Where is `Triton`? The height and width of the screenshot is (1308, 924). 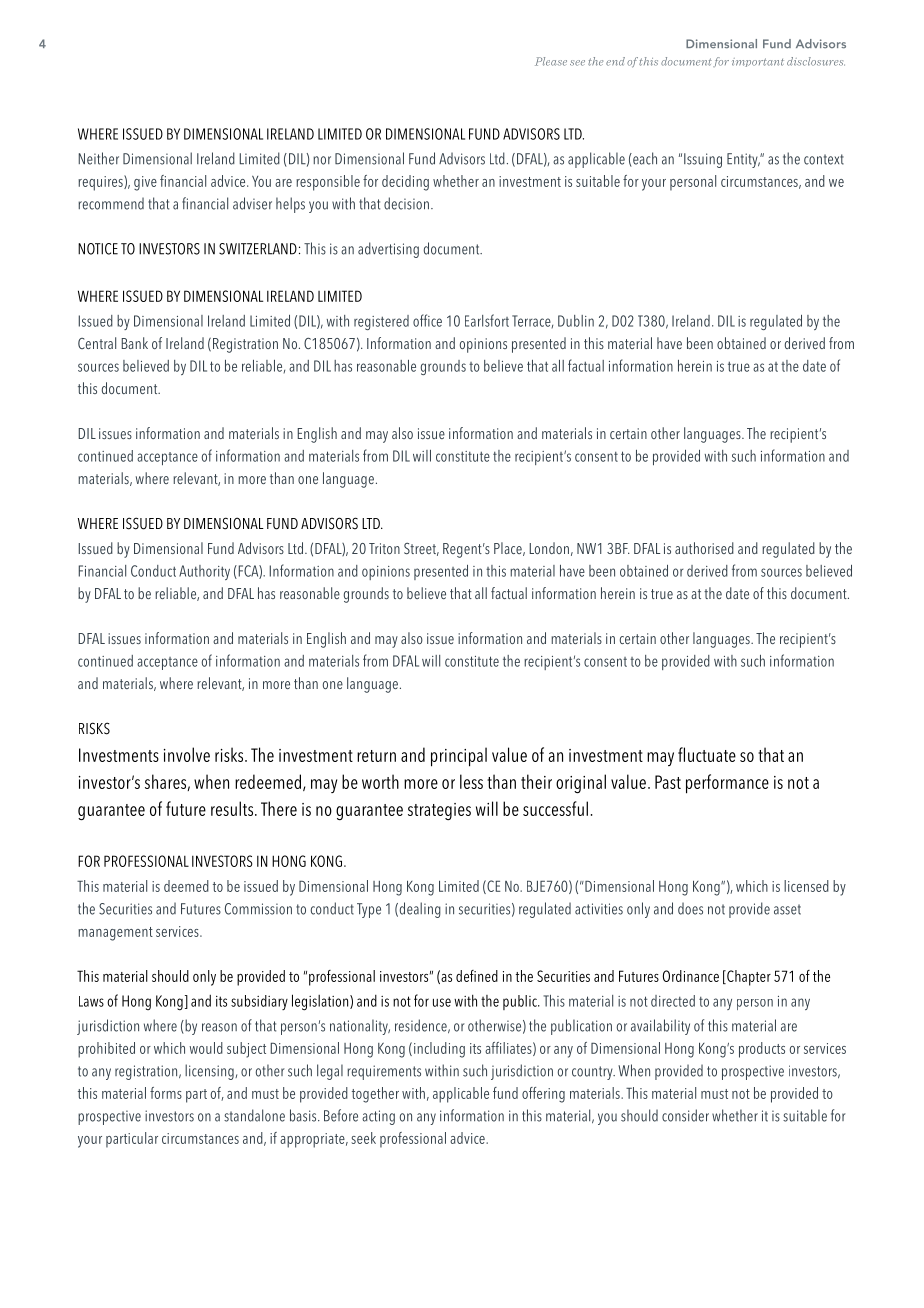 Triton is located at coordinates (384, 548).
